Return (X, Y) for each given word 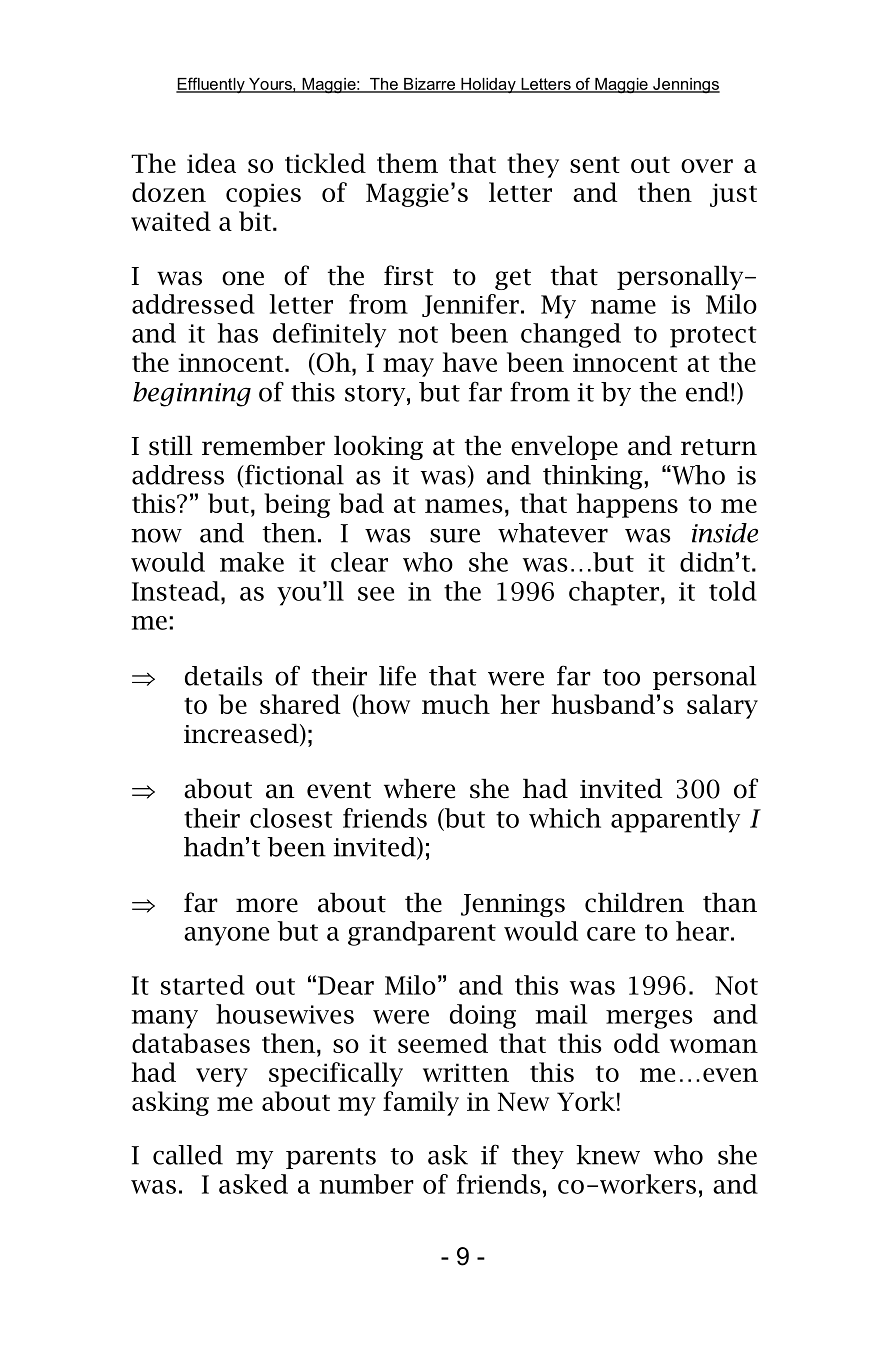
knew (608, 1155)
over (707, 166)
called (188, 1155)
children (634, 902)
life (397, 675)
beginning (192, 394)
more (267, 905)
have (469, 362)
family (421, 1103)
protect (713, 337)
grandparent (422, 933)
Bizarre (429, 85)
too (621, 677)
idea (211, 163)
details (224, 676)
